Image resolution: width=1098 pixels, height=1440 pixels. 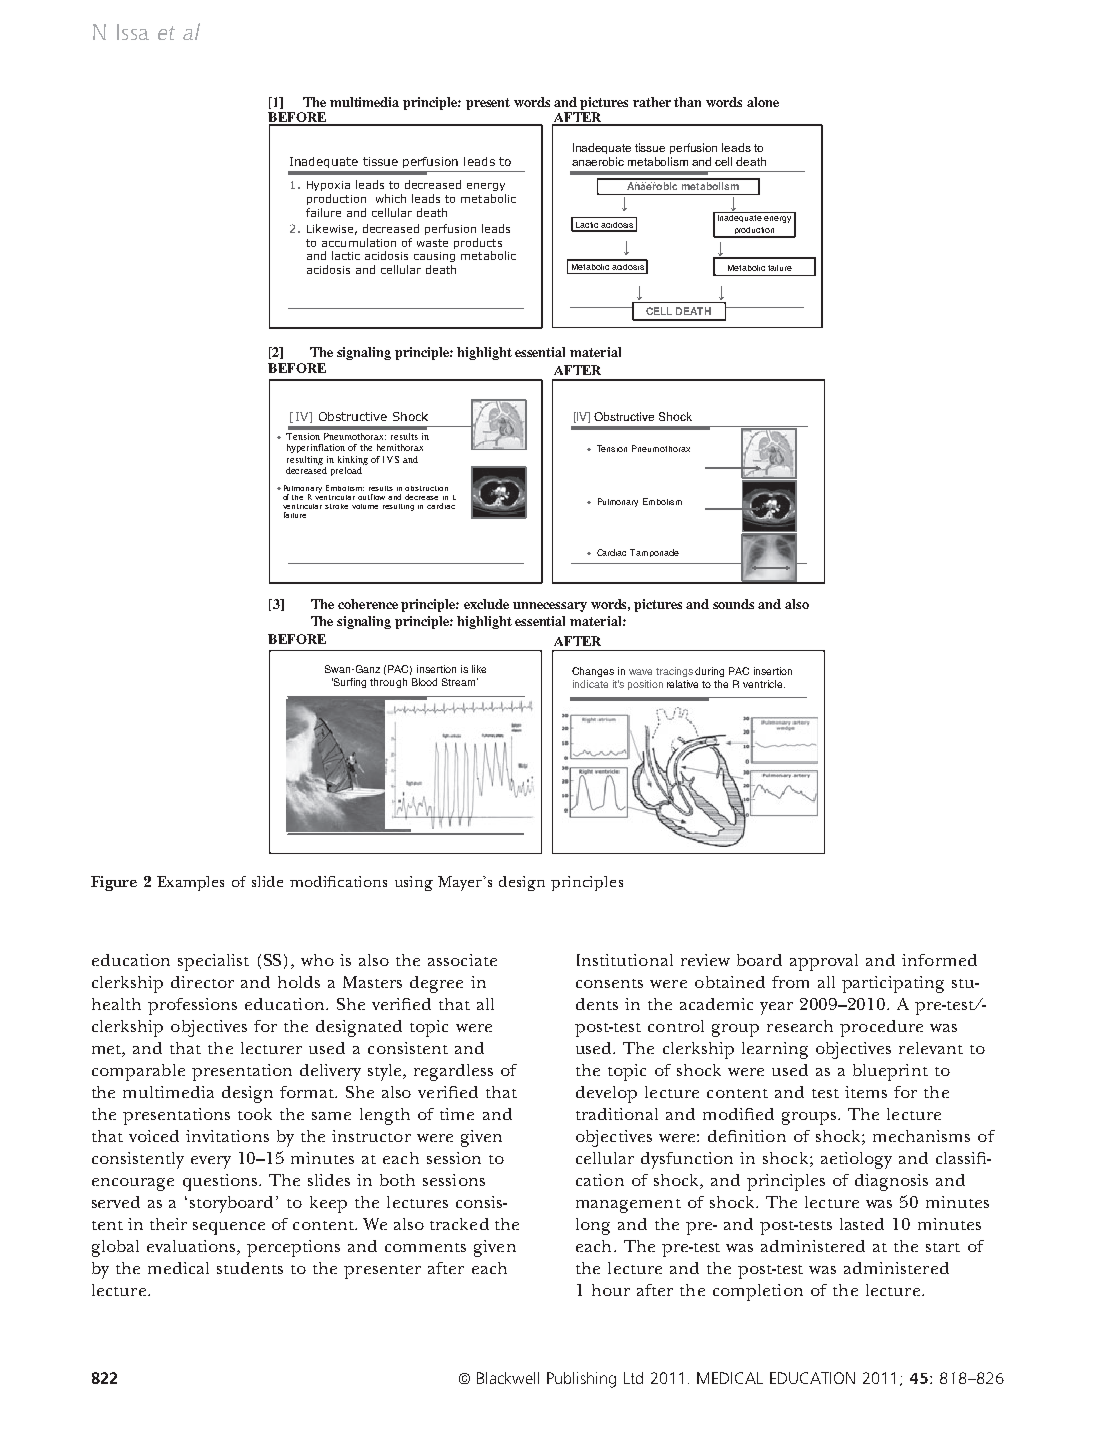 I want to click on Issa, so click(x=133, y=32).
